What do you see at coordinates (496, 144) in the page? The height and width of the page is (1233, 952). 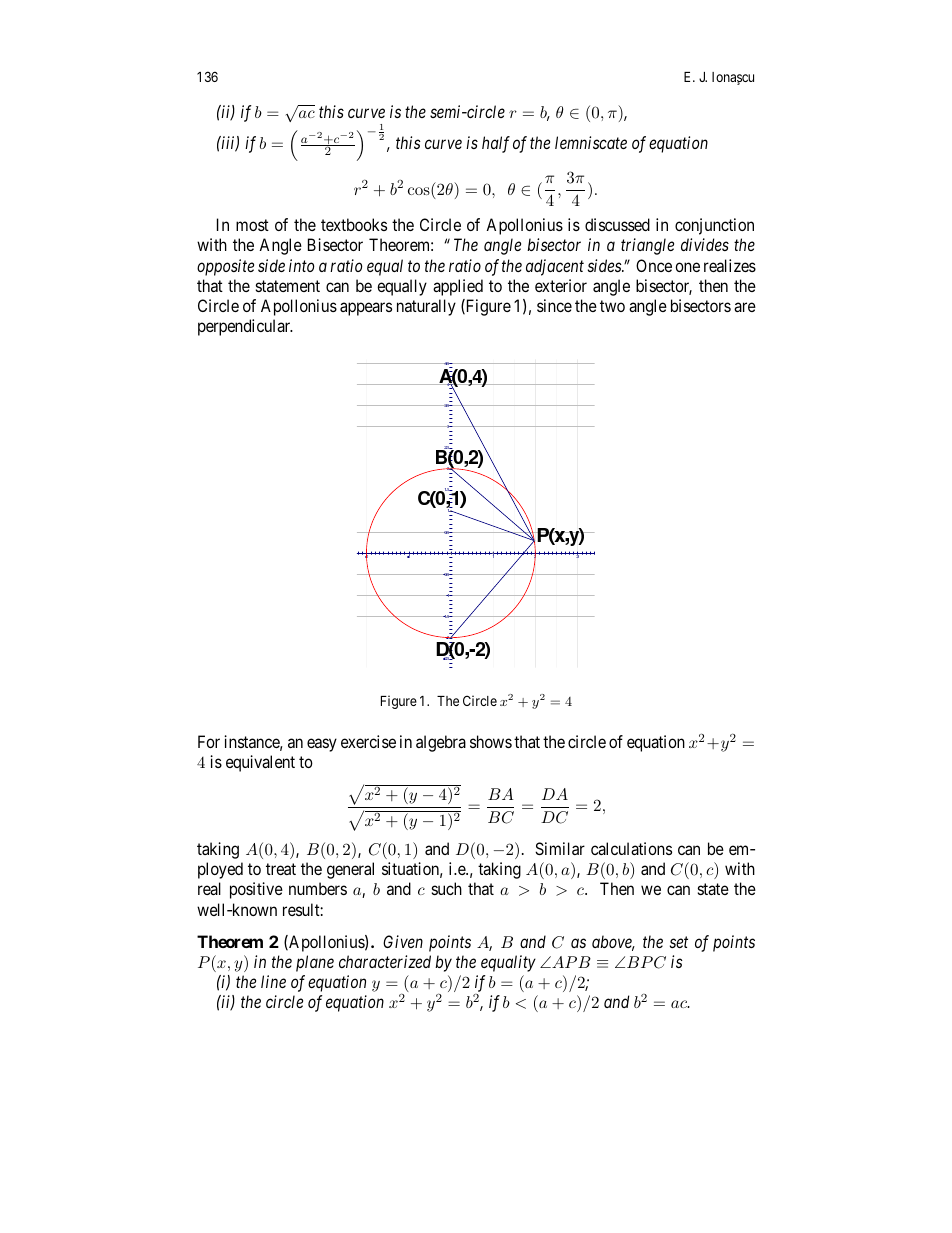 I see `half` at bounding box center [496, 144].
